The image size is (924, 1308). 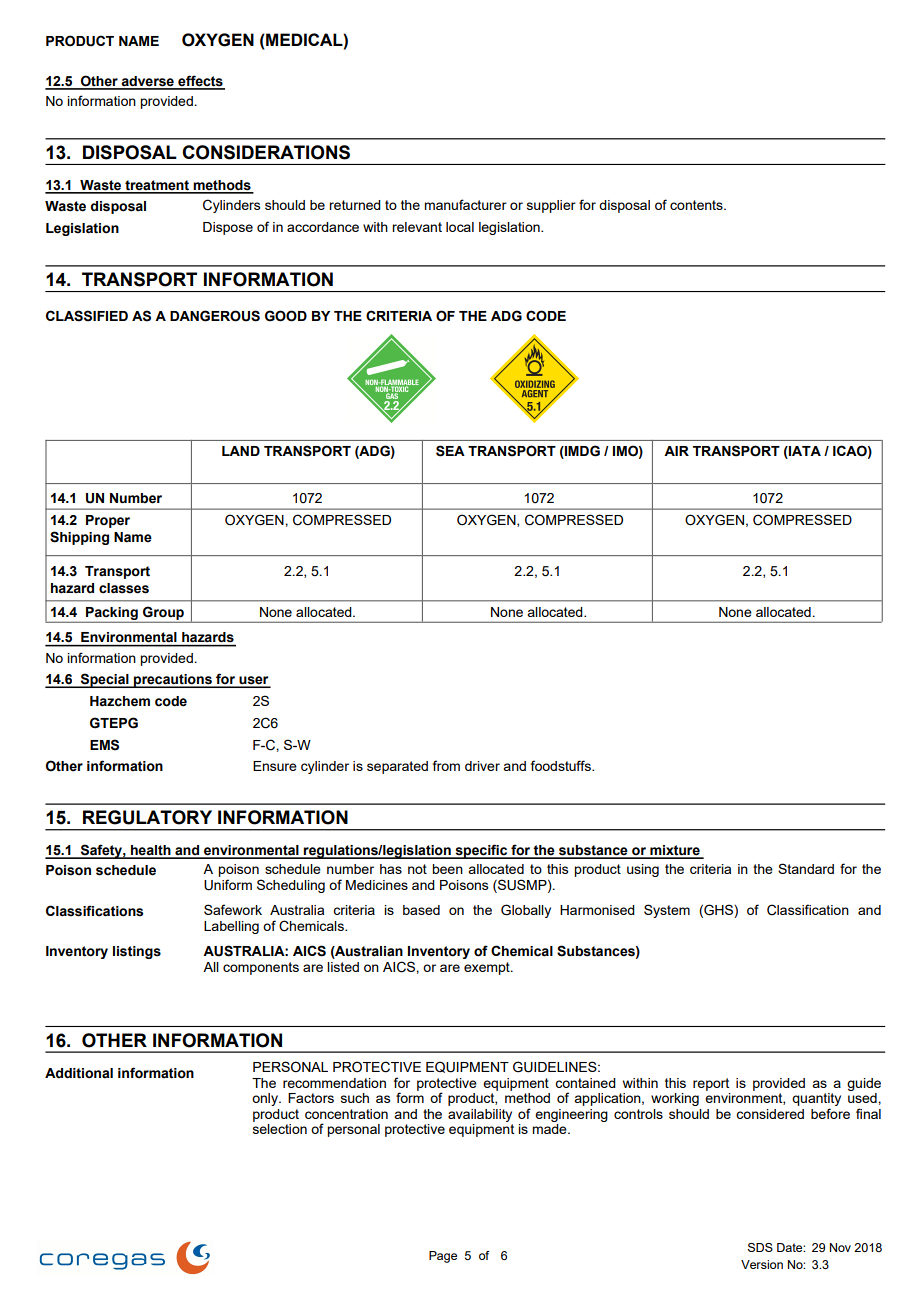 I want to click on selection, so click(x=280, y=1127).
